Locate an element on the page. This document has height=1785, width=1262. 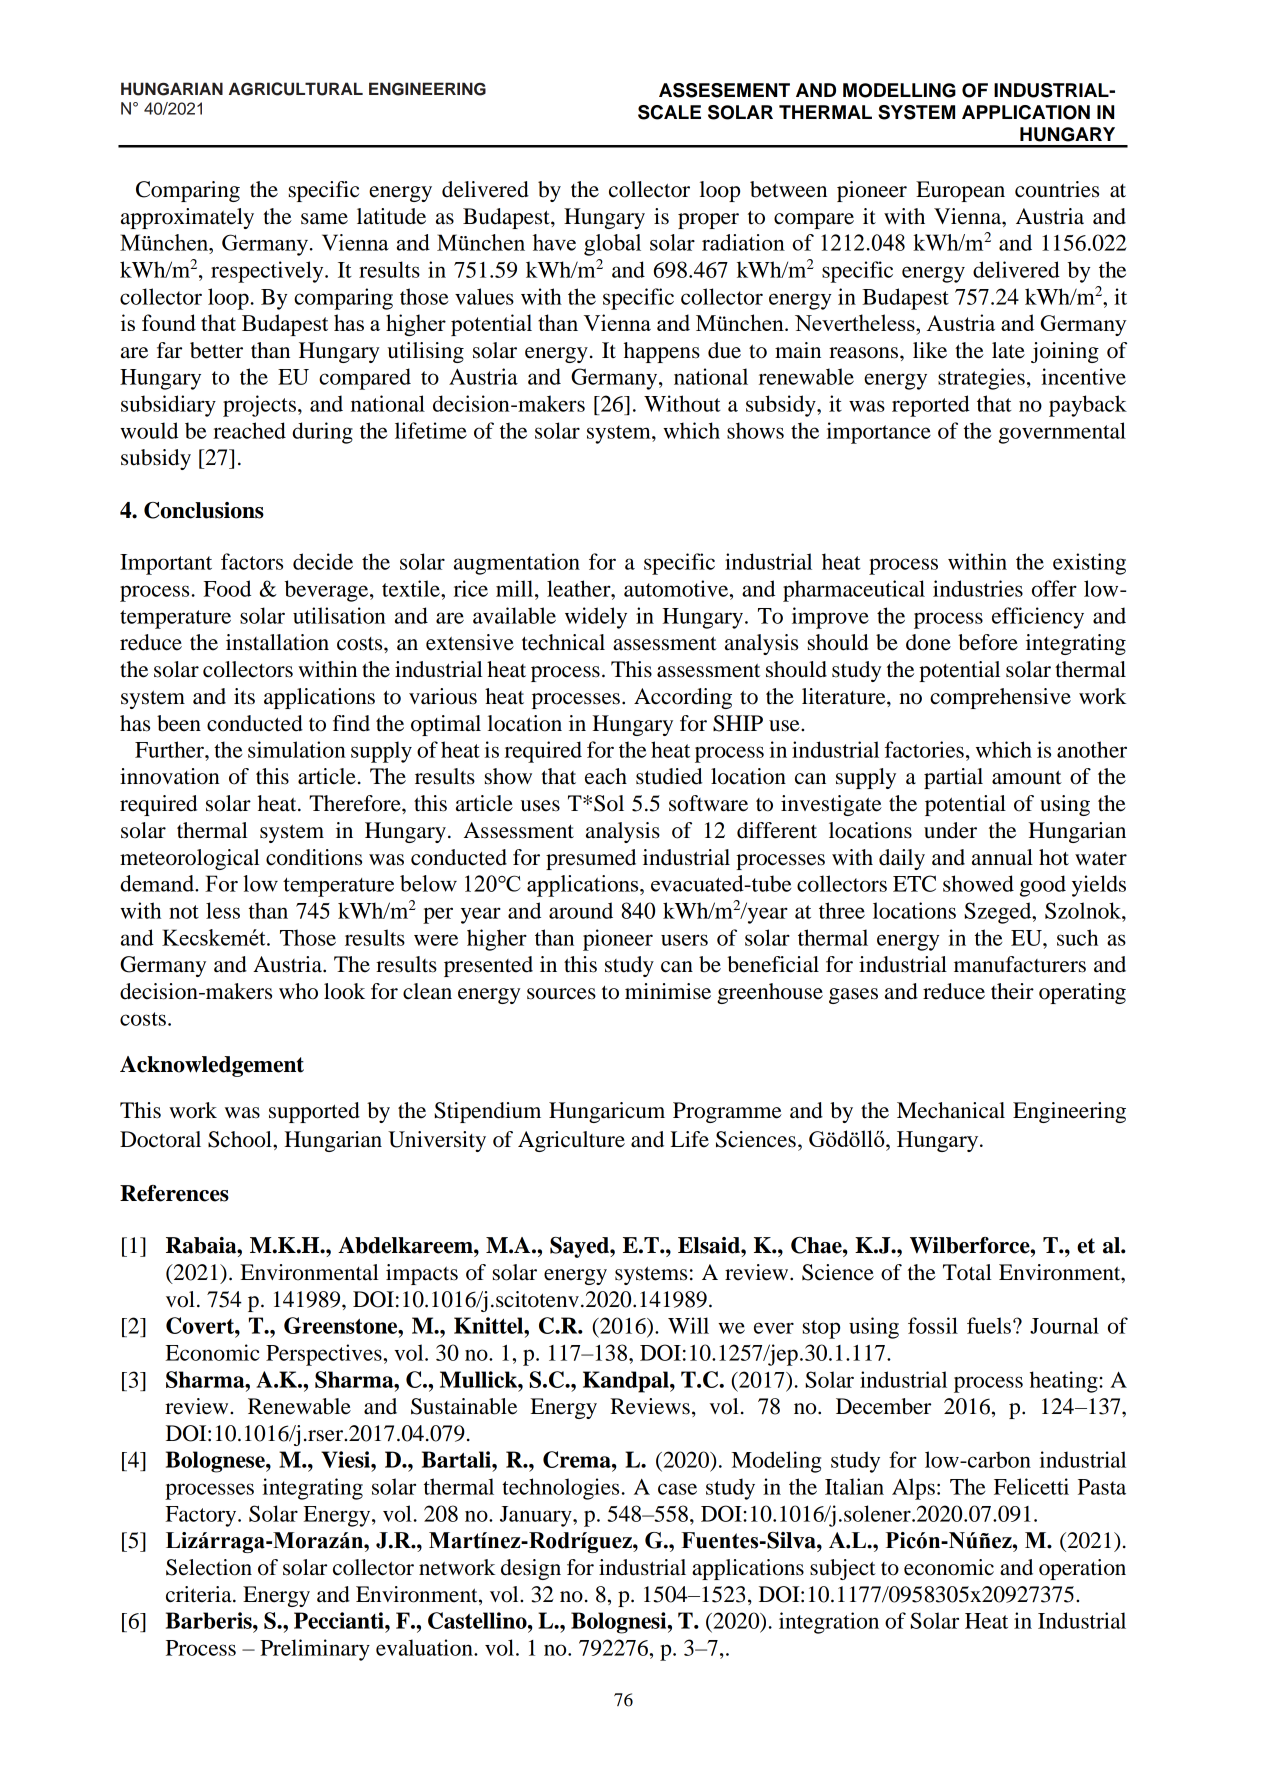
annual is located at coordinates (1002, 857).
